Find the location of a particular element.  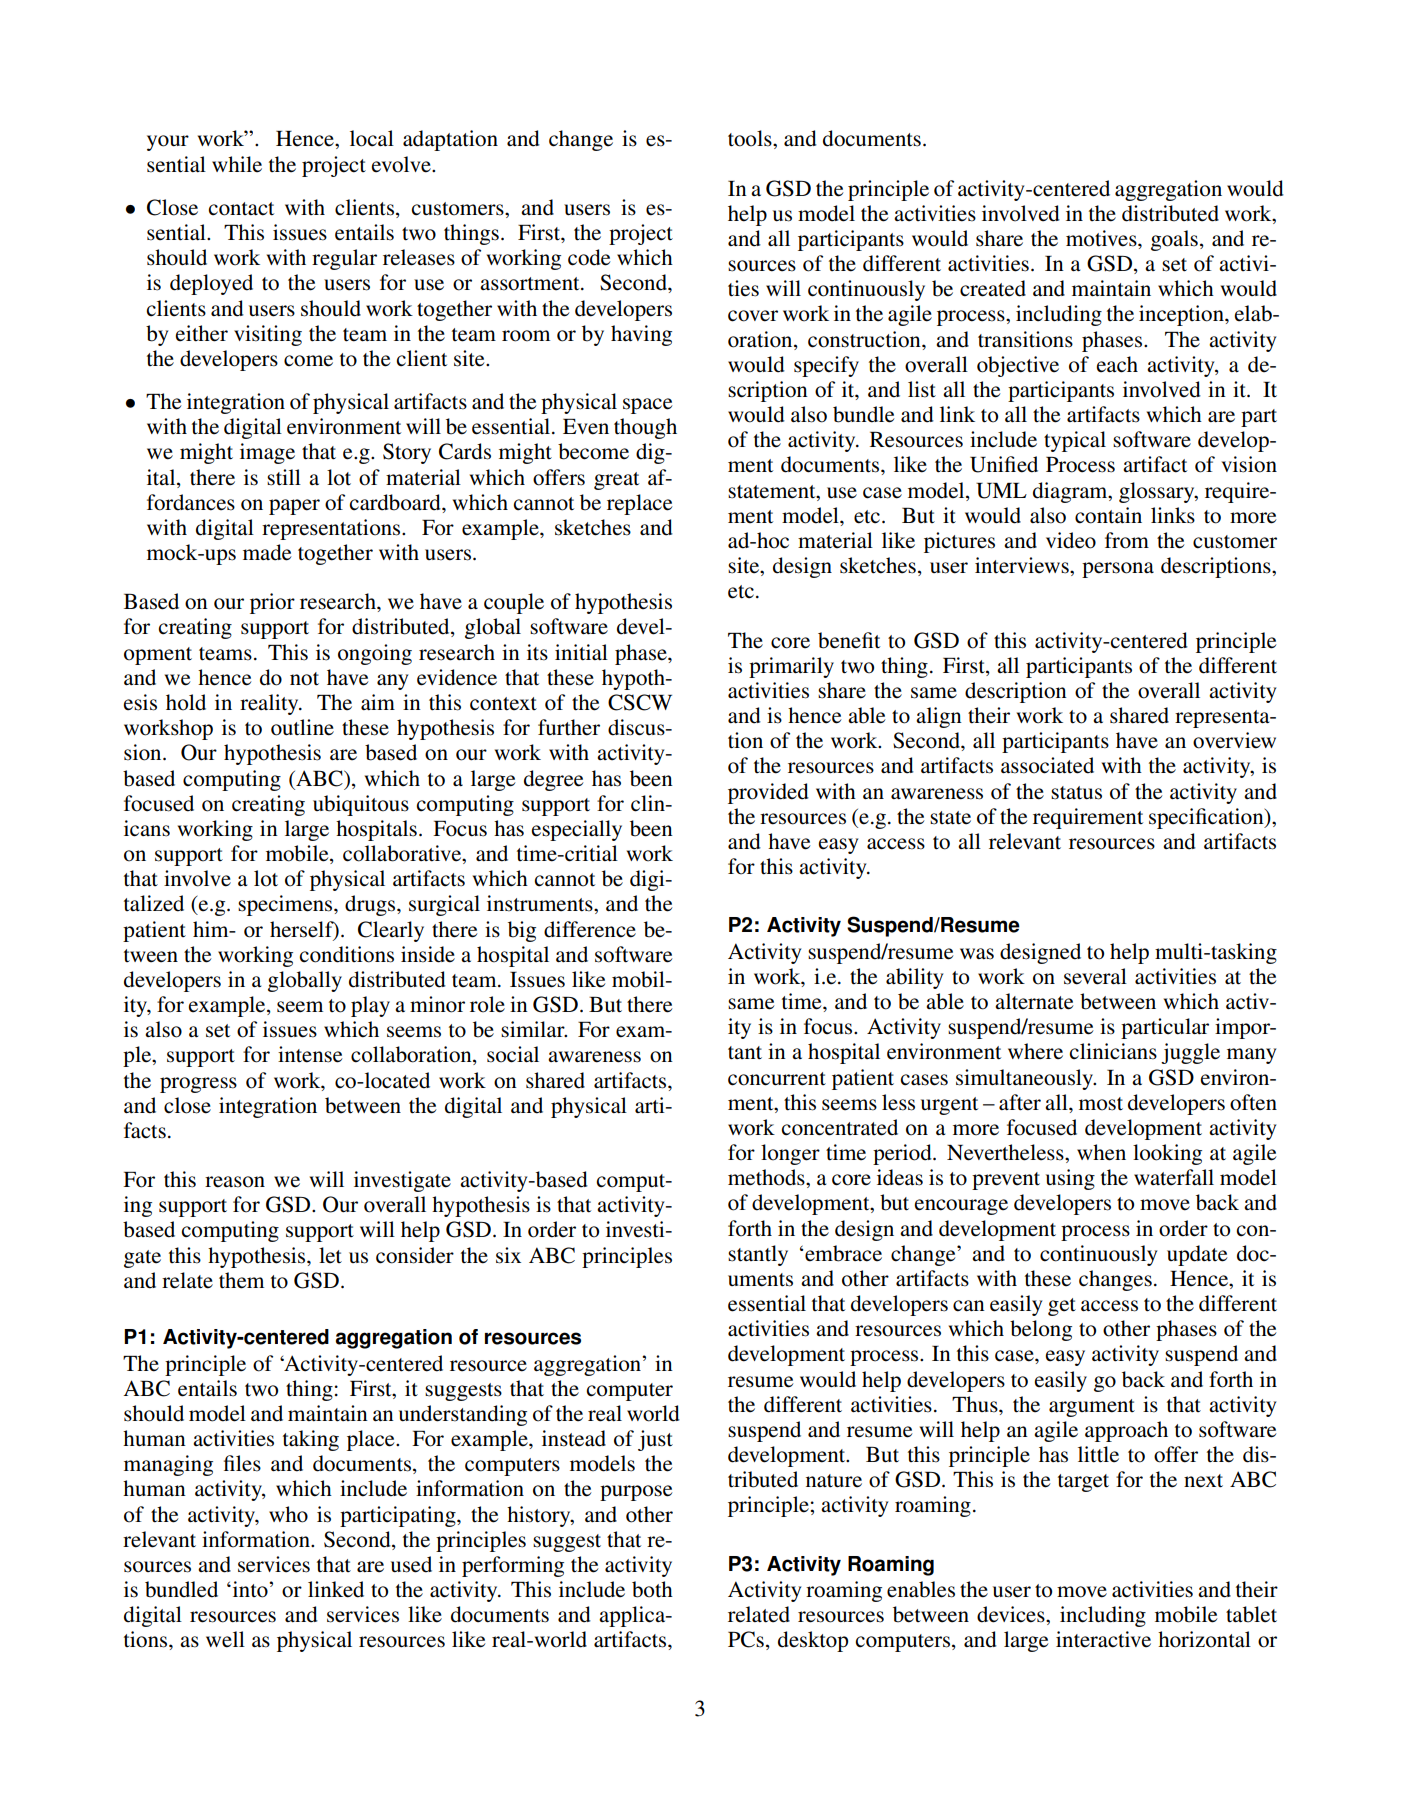

difference is located at coordinates (590, 929).
